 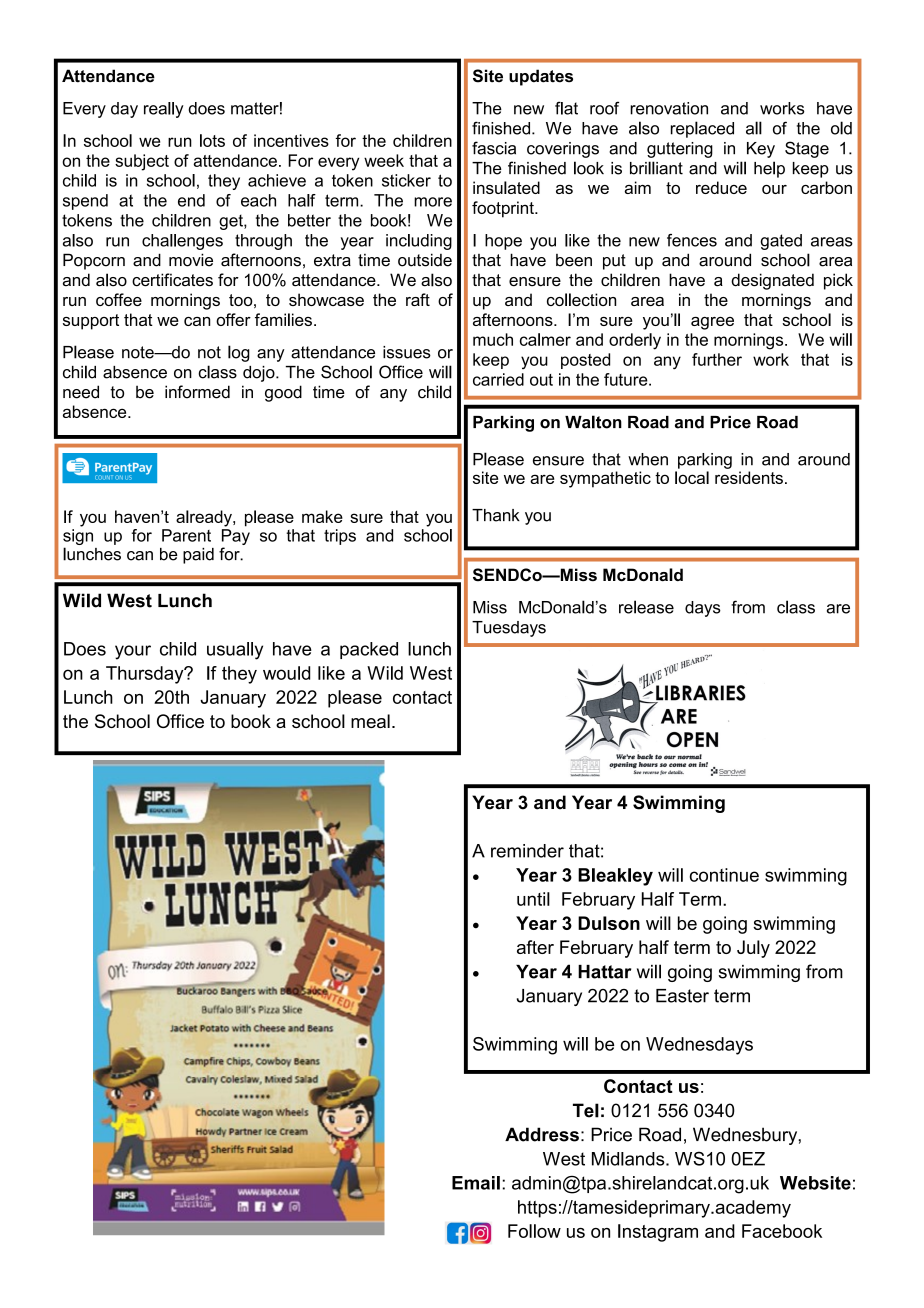 I want to click on further, so click(x=717, y=359).
